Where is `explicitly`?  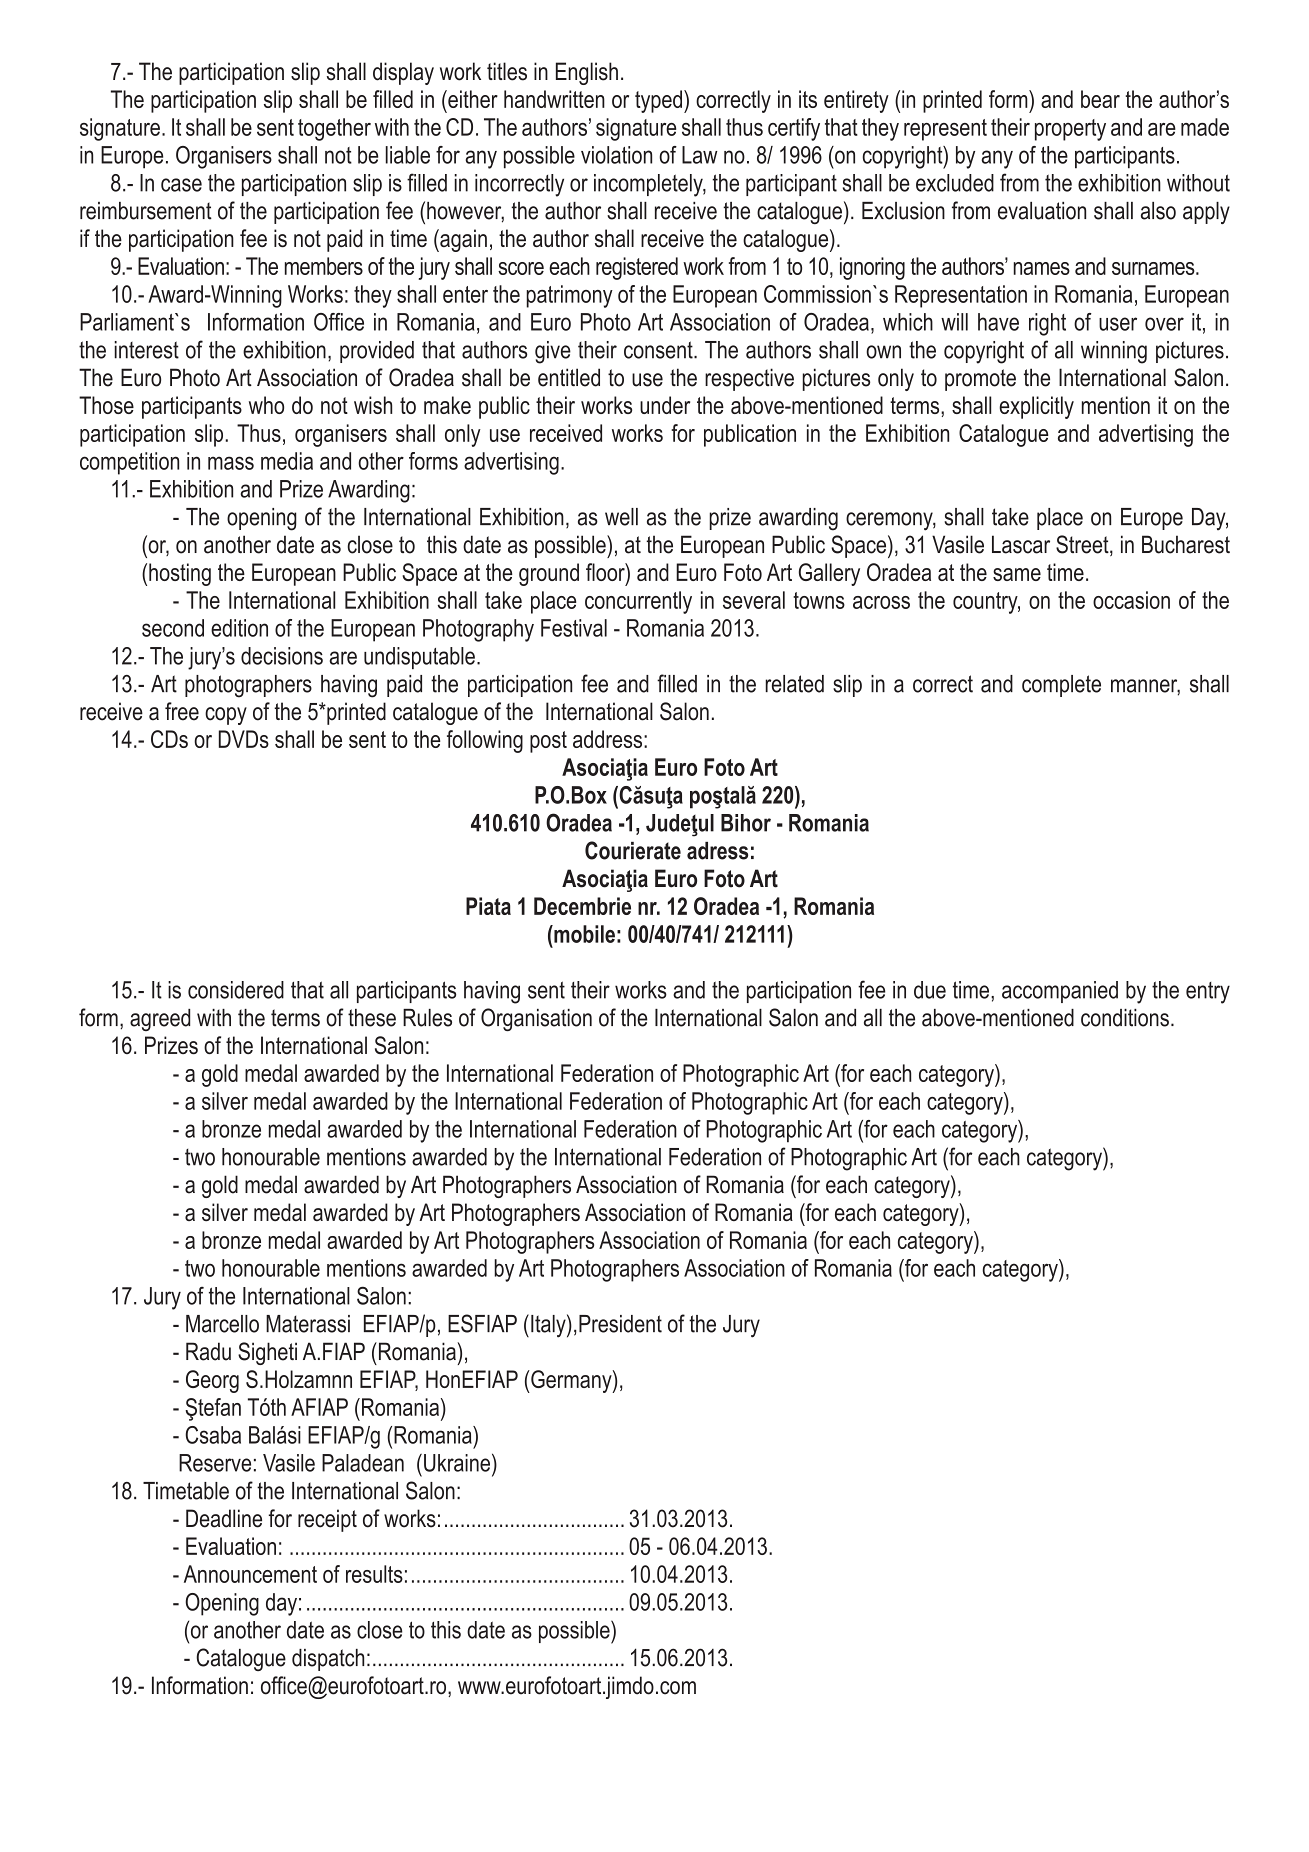
explicitly is located at coordinates (1036, 407).
